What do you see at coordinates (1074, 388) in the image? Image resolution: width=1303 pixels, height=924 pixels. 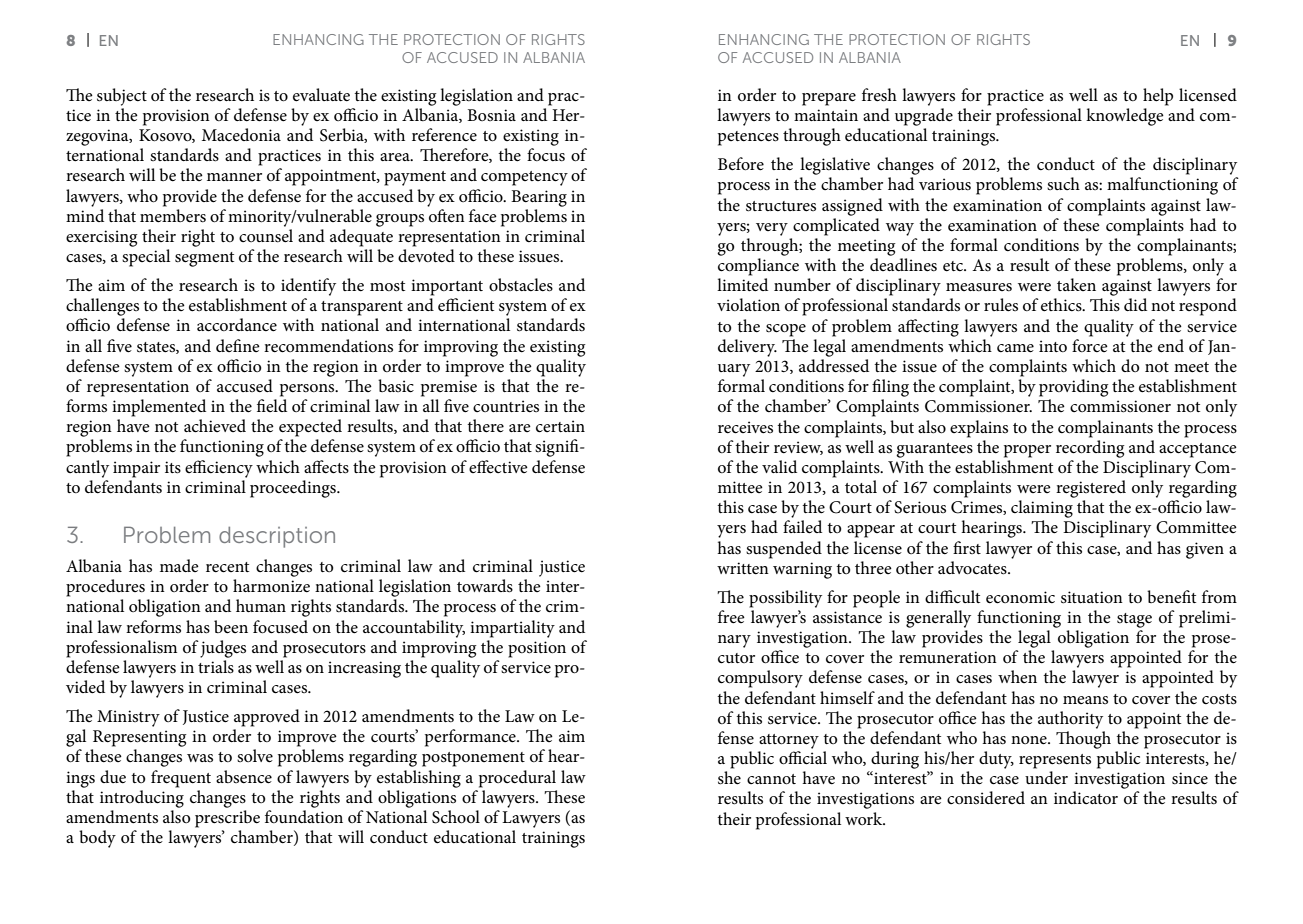 I see `providing` at bounding box center [1074, 388].
